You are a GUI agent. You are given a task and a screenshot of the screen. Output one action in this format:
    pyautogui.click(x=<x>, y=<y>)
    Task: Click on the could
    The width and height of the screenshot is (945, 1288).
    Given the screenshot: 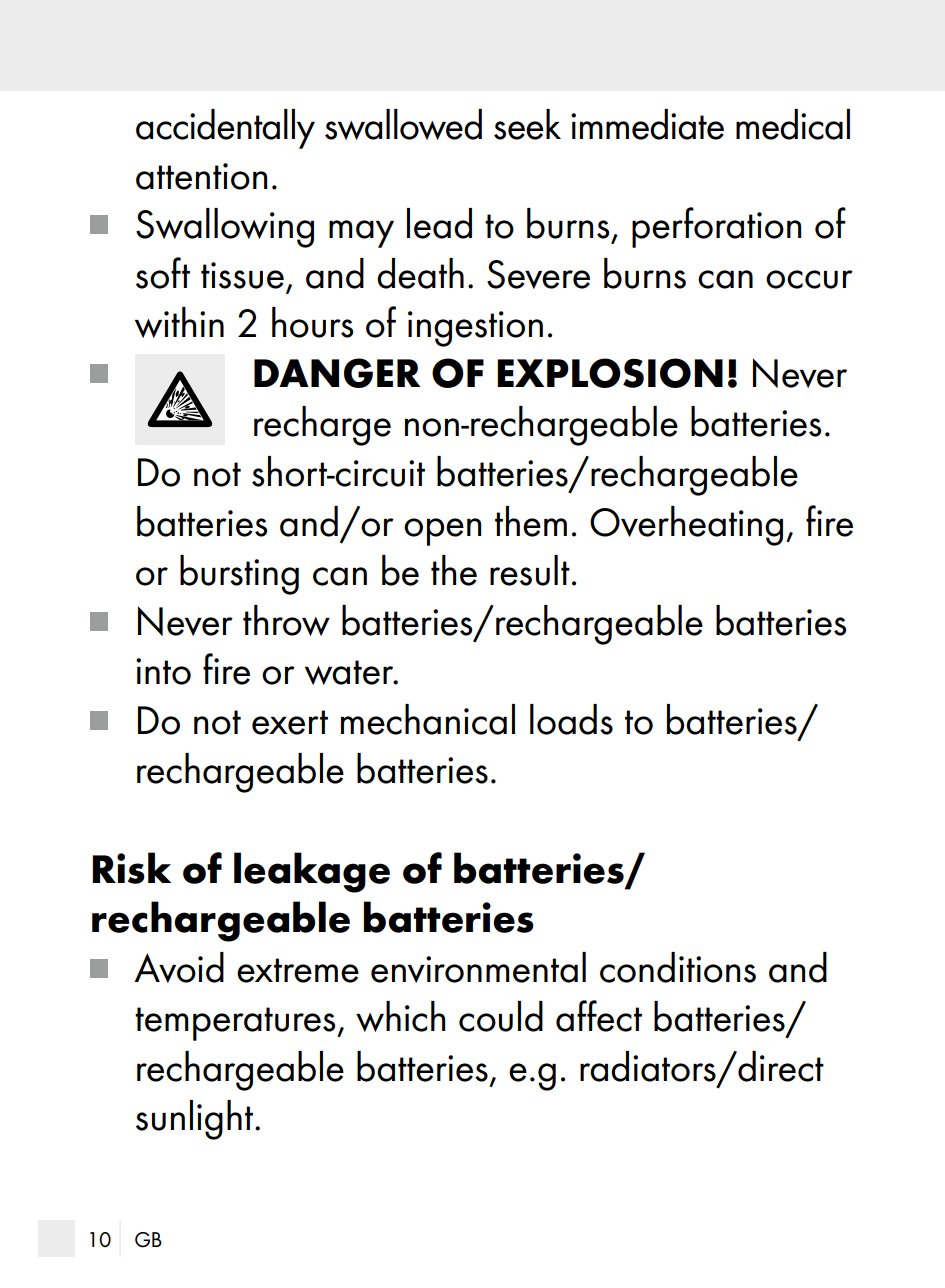 What is the action you would take?
    pyautogui.click(x=501, y=1016)
